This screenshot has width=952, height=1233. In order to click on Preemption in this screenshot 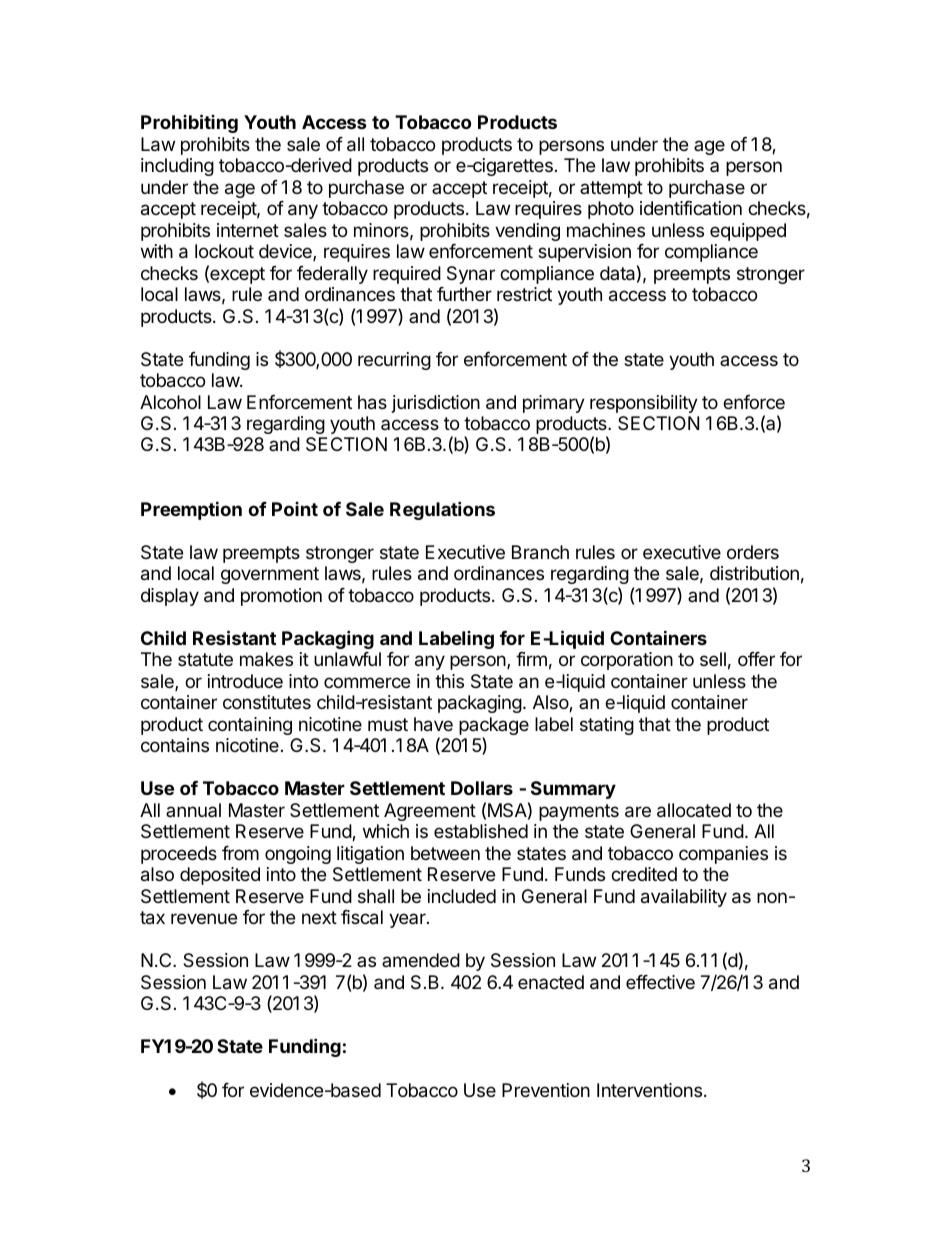, I will do `click(191, 510)`.
